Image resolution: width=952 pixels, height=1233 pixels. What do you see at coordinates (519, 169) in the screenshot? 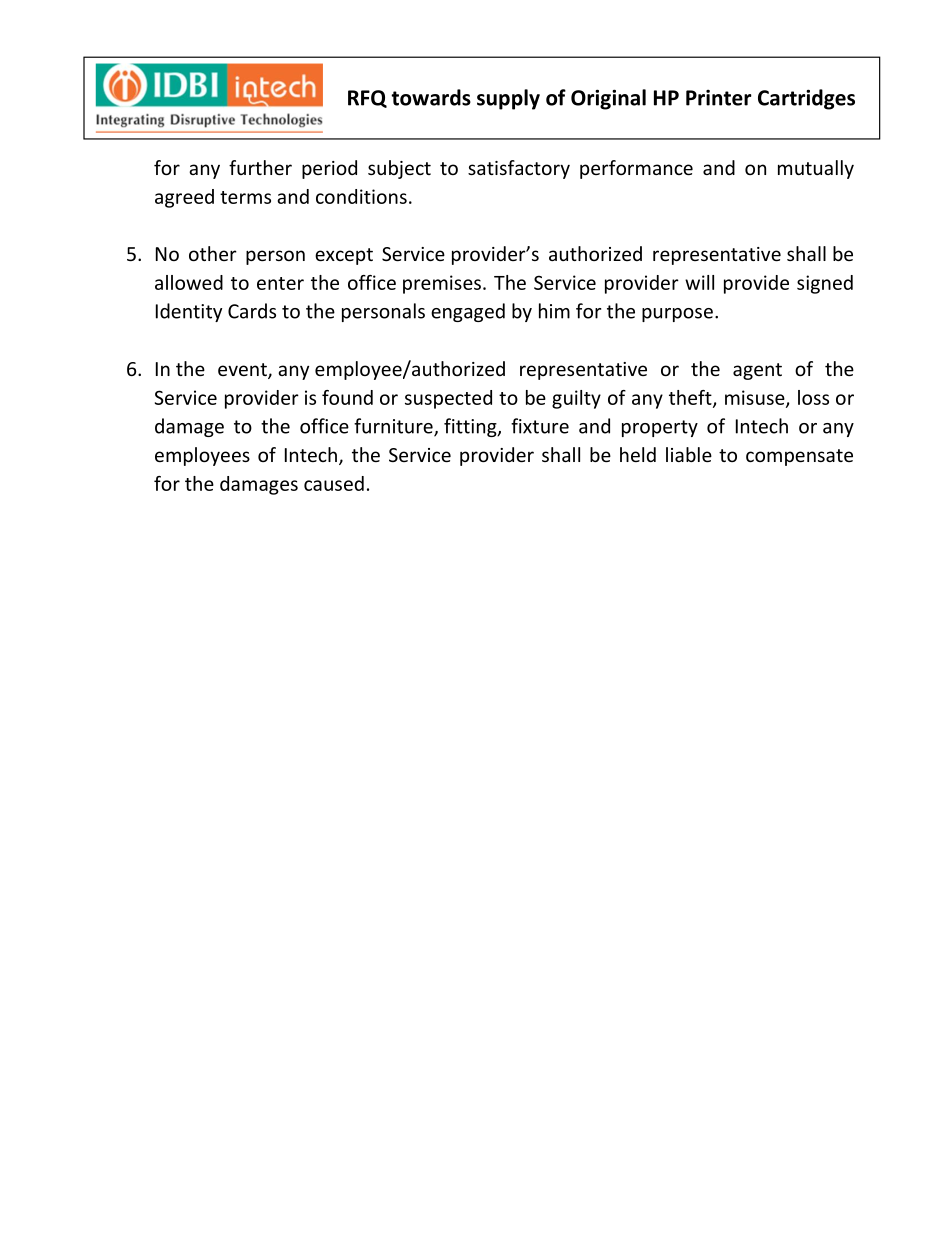
I see `satisfactory` at bounding box center [519, 169].
